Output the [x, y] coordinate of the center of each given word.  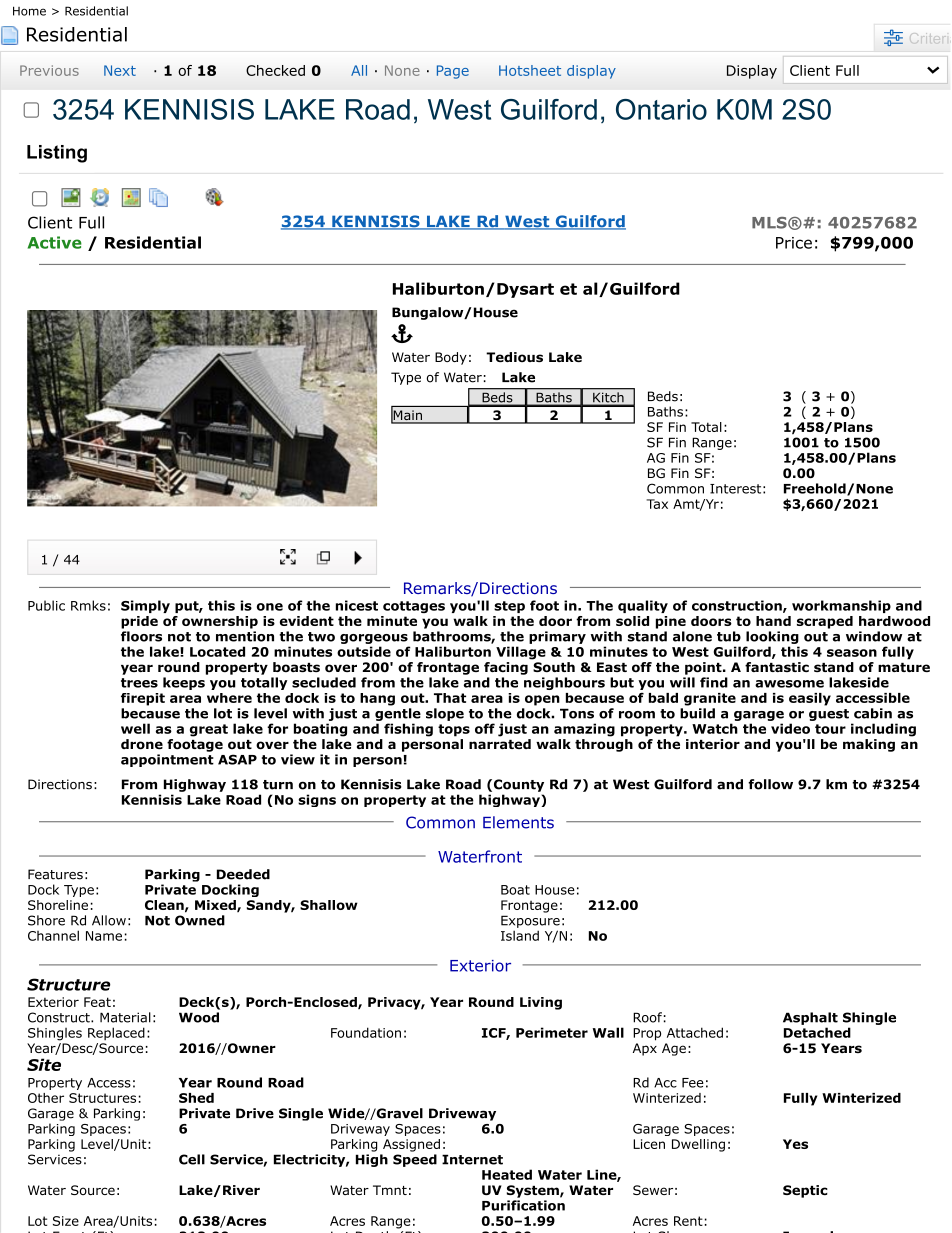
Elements [518, 822]
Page [453, 72]
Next [120, 70]
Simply [145, 606]
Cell [192, 1159]
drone [142, 744]
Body [451, 358]
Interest [735, 489]
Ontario [661, 109]
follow [770, 784]
